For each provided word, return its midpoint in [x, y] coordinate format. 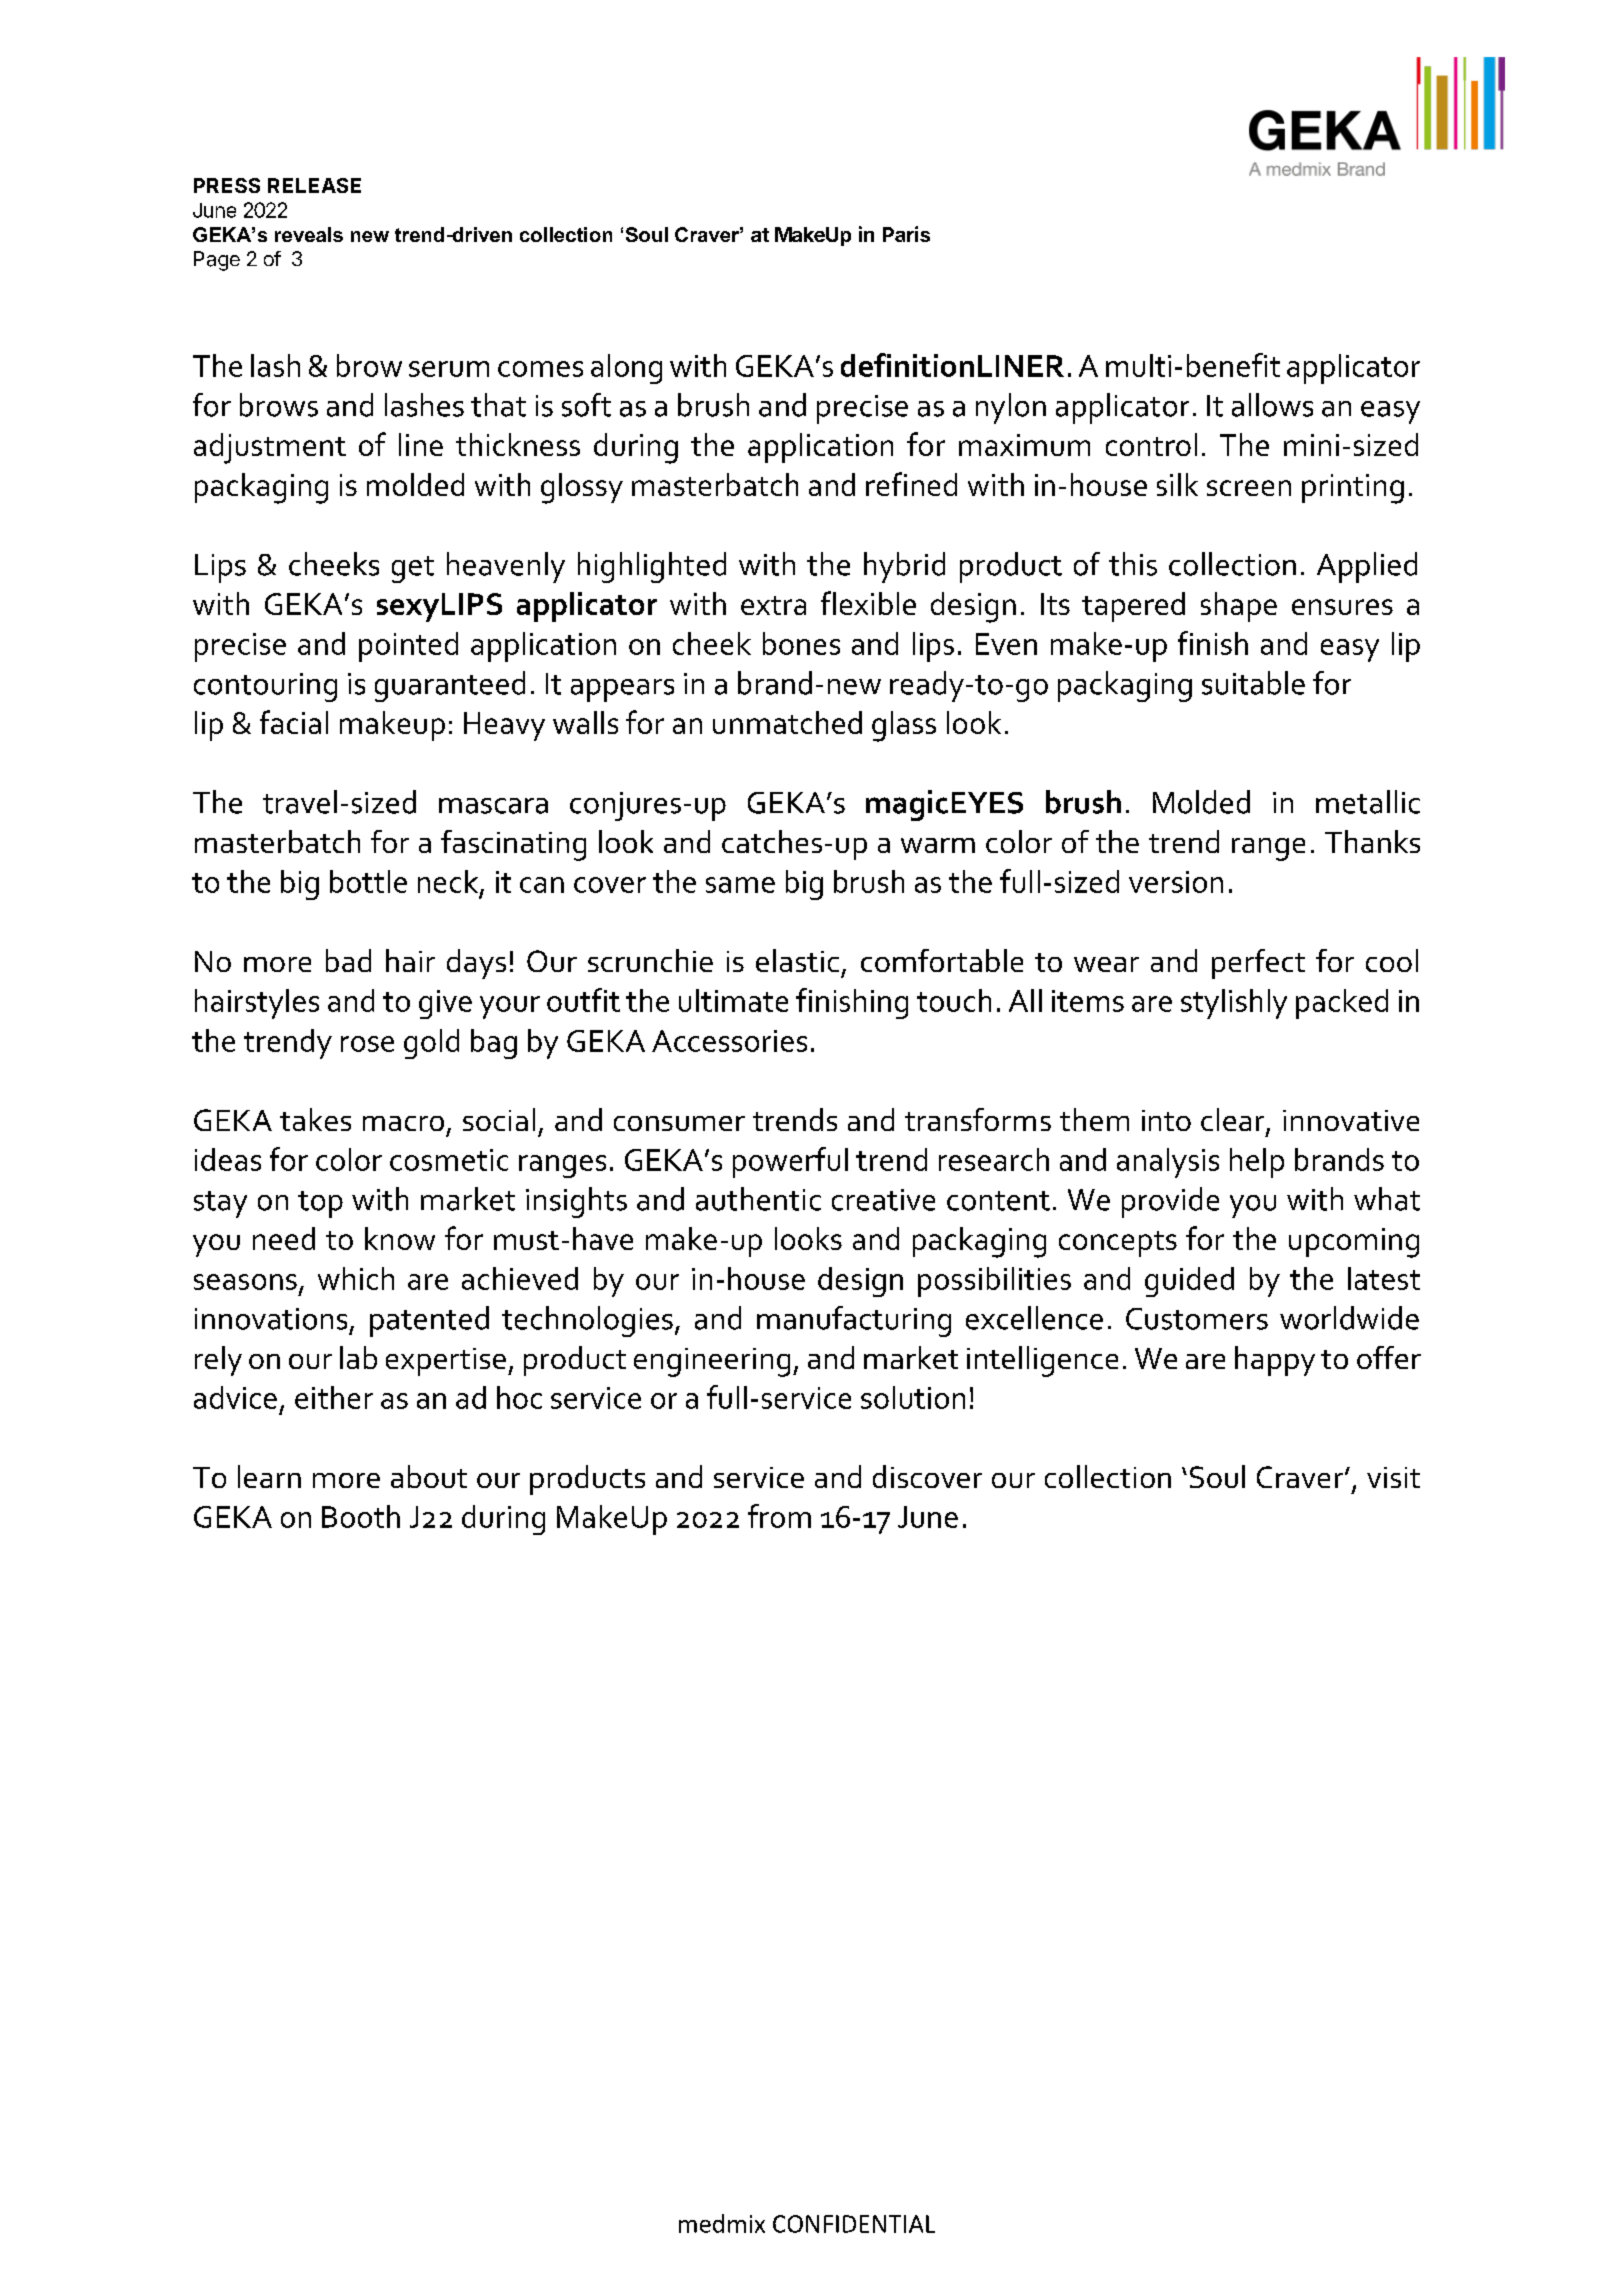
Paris [906, 234]
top [320, 1204]
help [1257, 1163]
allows [1272, 405]
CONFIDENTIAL [854, 2224]
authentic [758, 1199]
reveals [309, 234]
